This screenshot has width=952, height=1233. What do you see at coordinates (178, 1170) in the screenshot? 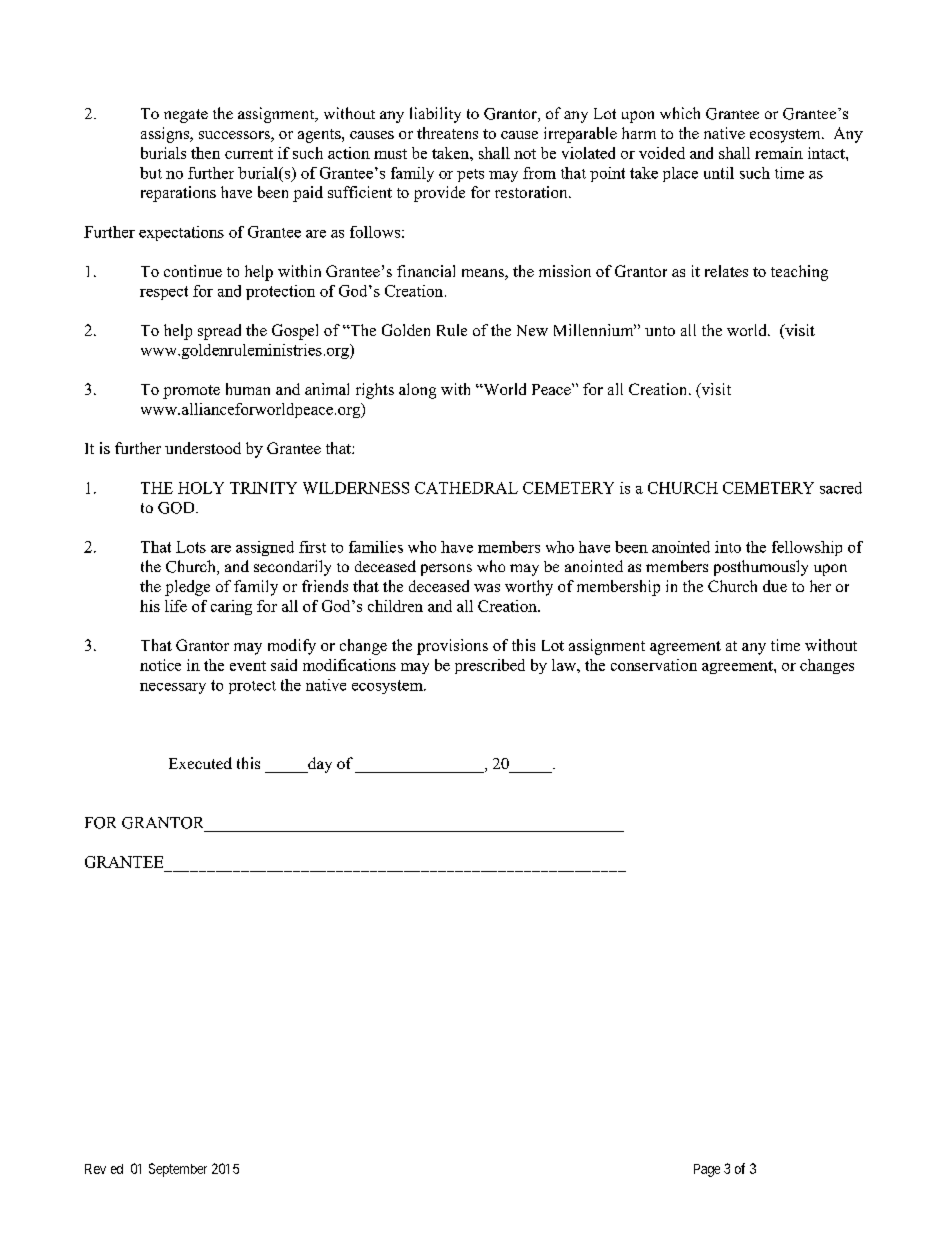
I see `September` at bounding box center [178, 1170].
